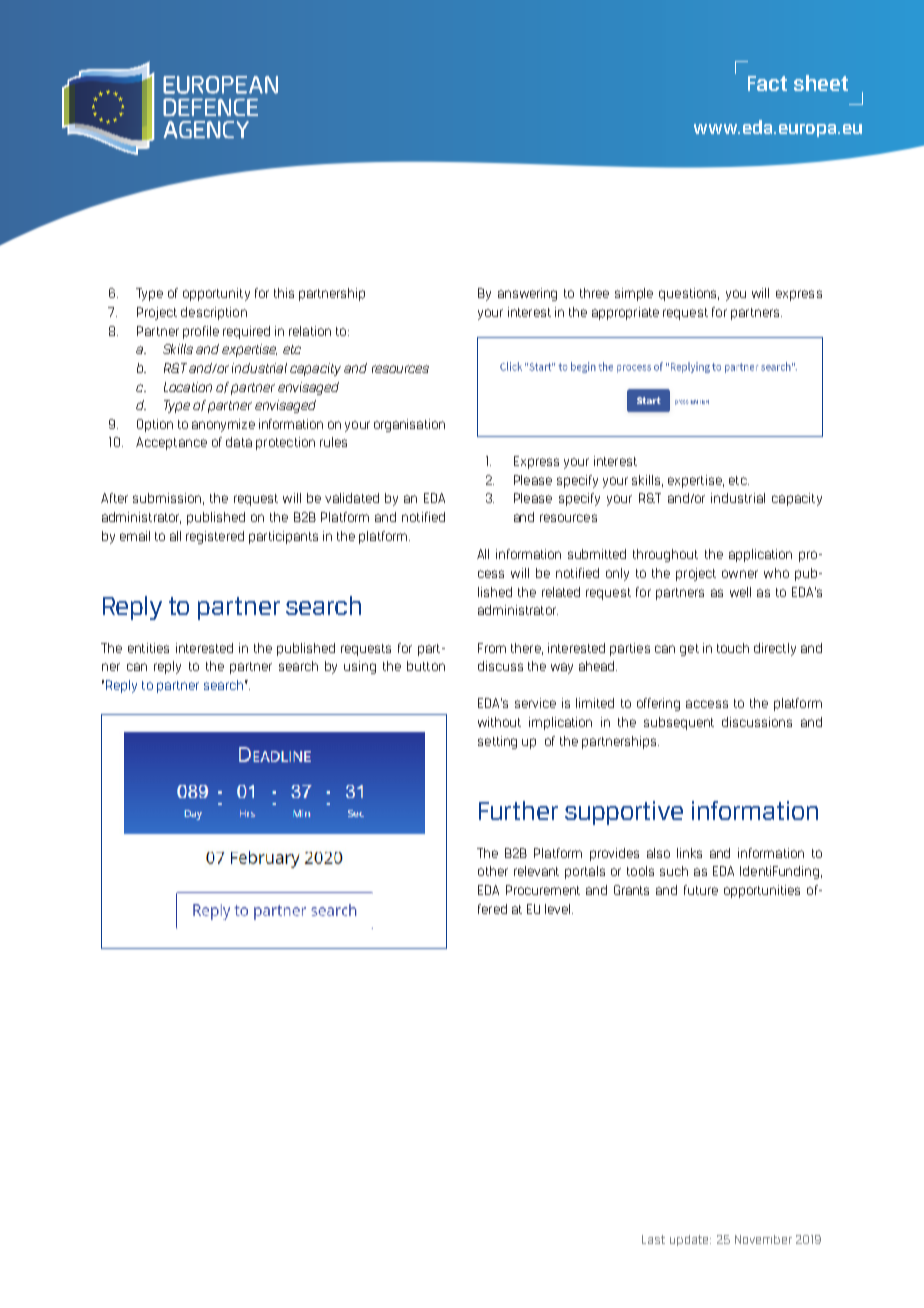 This page has width=924, height=1308. What do you see at coordinates (767, 83) in the page?
I see `Fact` at bounding box center [767, 83].
